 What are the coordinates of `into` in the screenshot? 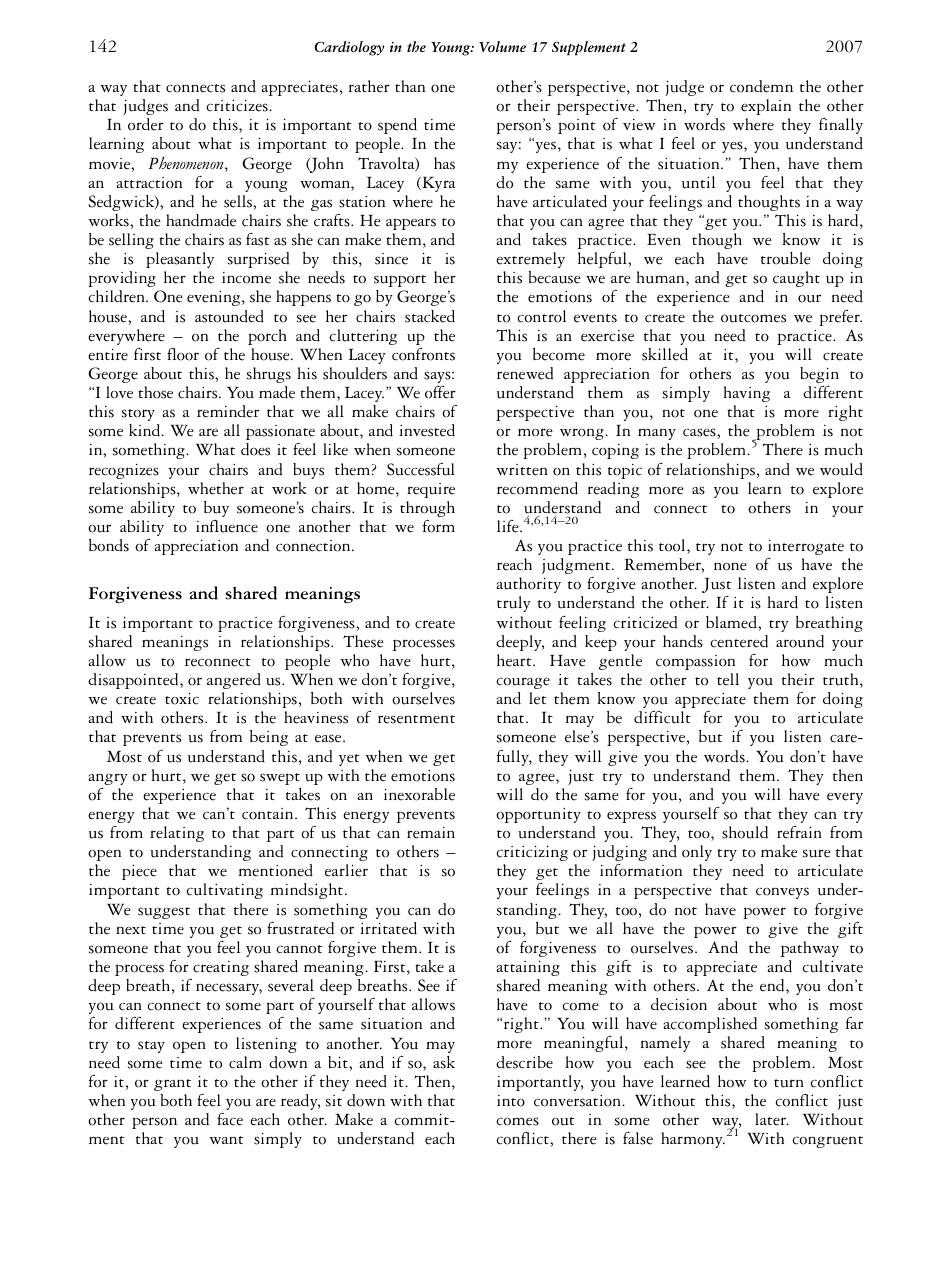 It's located at (511, 1101).
